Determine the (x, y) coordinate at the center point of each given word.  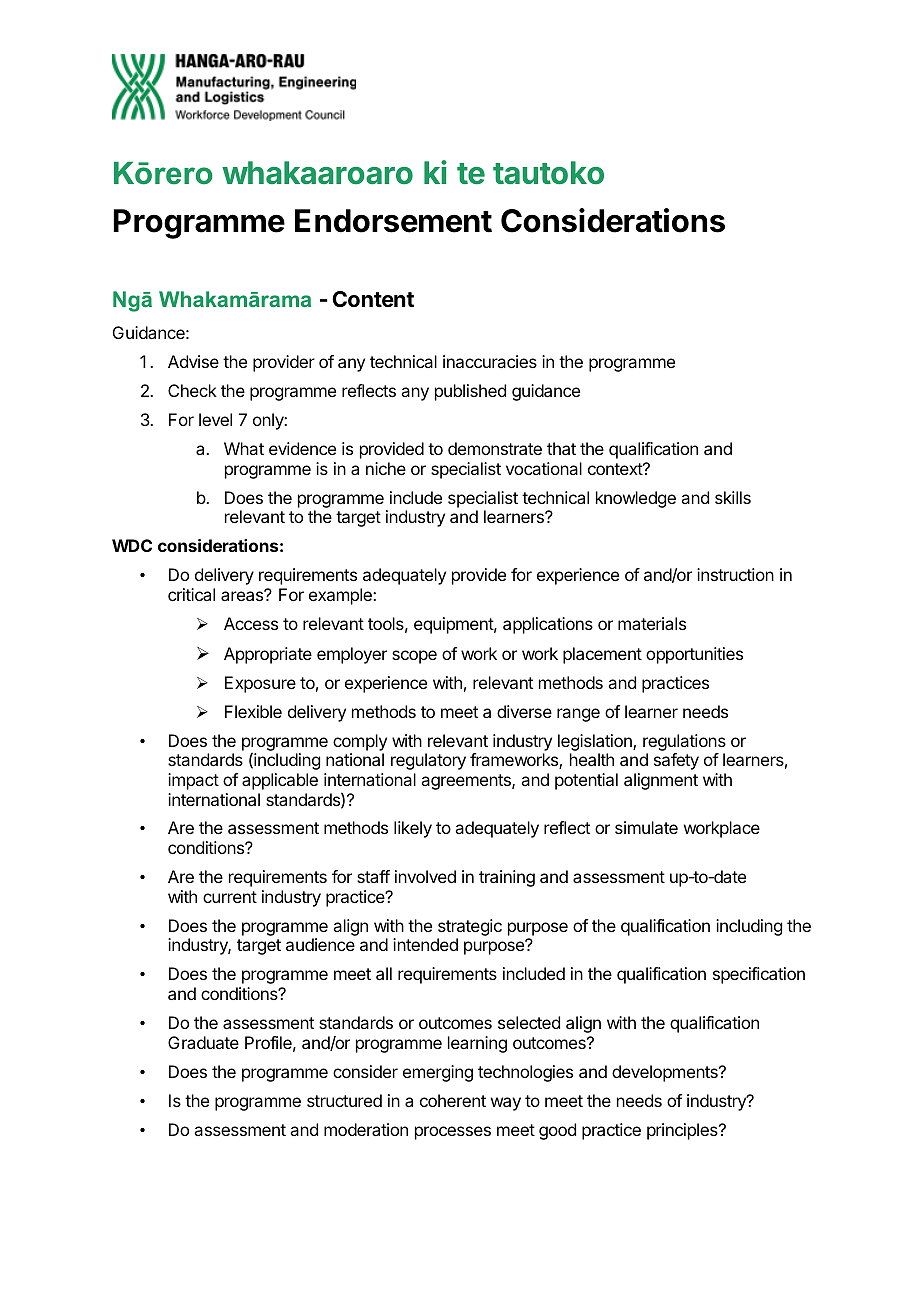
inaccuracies (490, 361)
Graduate (203, 1042)
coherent (453, 1100)
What (244, 448)
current (230, 897)
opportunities (694, 655)
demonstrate (495, 448)
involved (425, 876)
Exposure (260, 684)
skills (733, 497)
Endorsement (393, 221)
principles (683, 1131)
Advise (193, 361)
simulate (646, 827)
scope (414, 657)
